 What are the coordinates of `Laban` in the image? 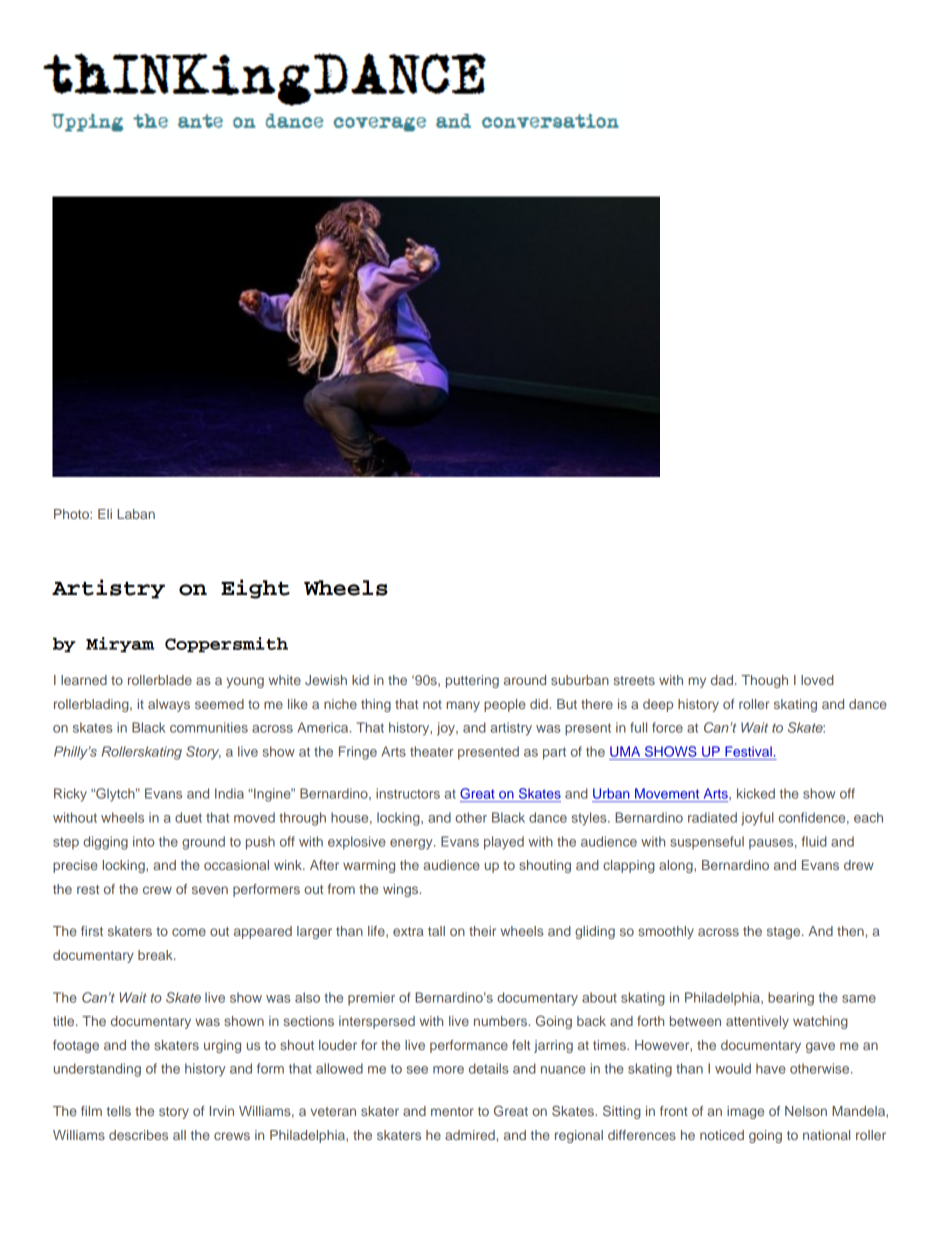 It's located at (136, 514).
